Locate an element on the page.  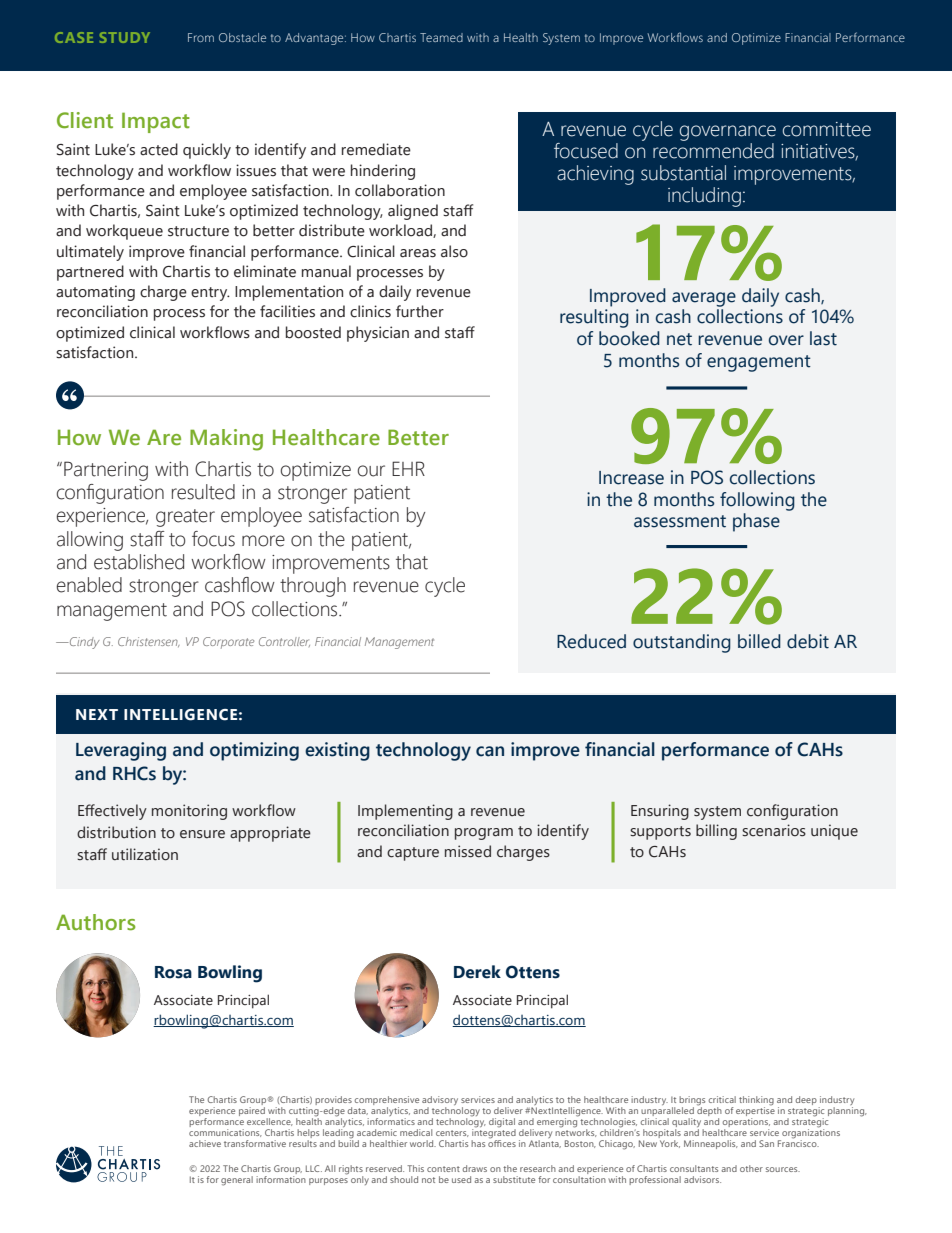
From is located at coordinates (201, 37).
